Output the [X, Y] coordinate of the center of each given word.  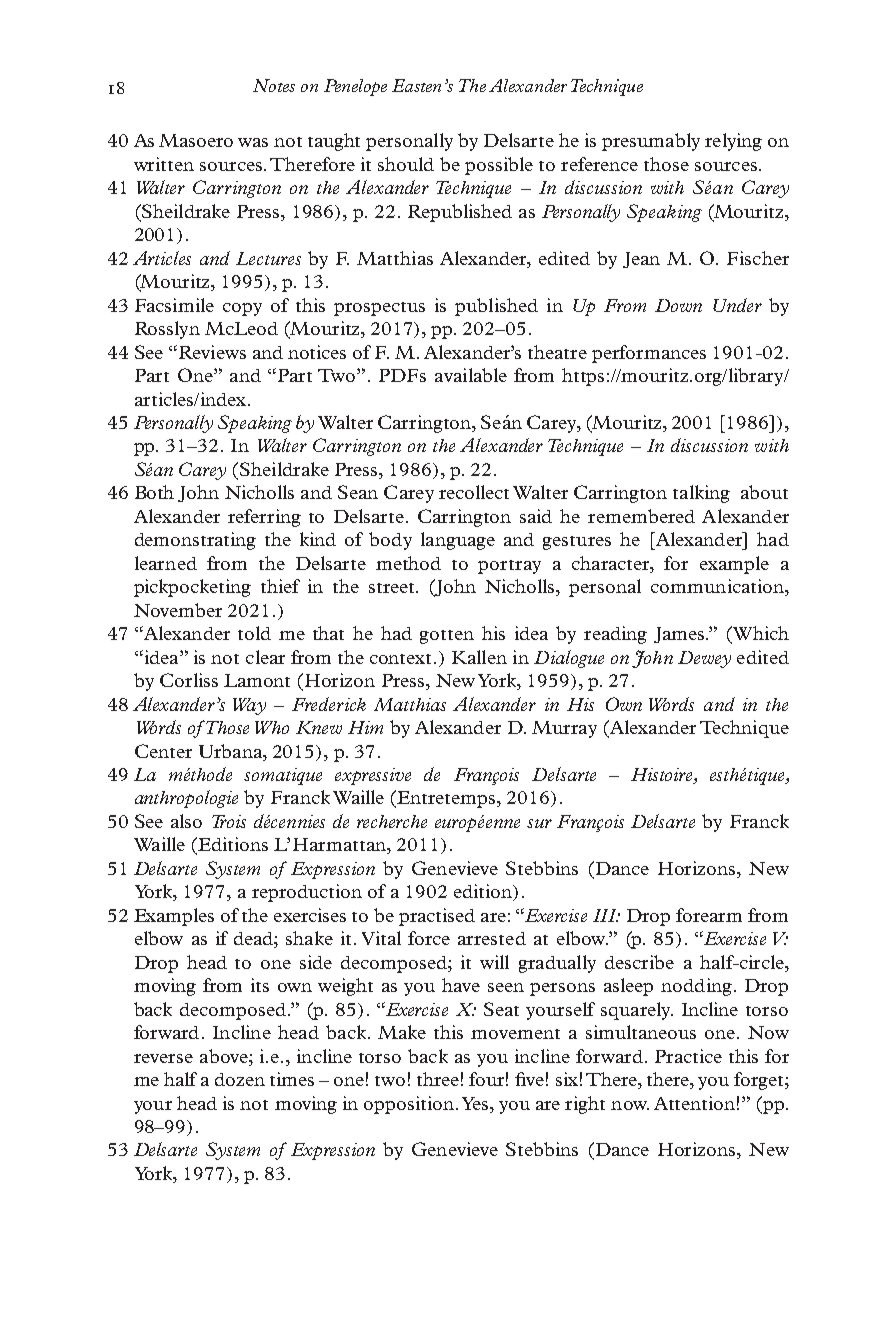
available [471, 375]
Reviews [211, 352]
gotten [447, 637]
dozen [240, 1079]
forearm [709, 915]
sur [539, 823]
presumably [651, 142]
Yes [476, 1103]
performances [649, 354]
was [253, 142]
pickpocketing [192, 588]
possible [499, 166]
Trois [229, 821]
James [680, 635]
